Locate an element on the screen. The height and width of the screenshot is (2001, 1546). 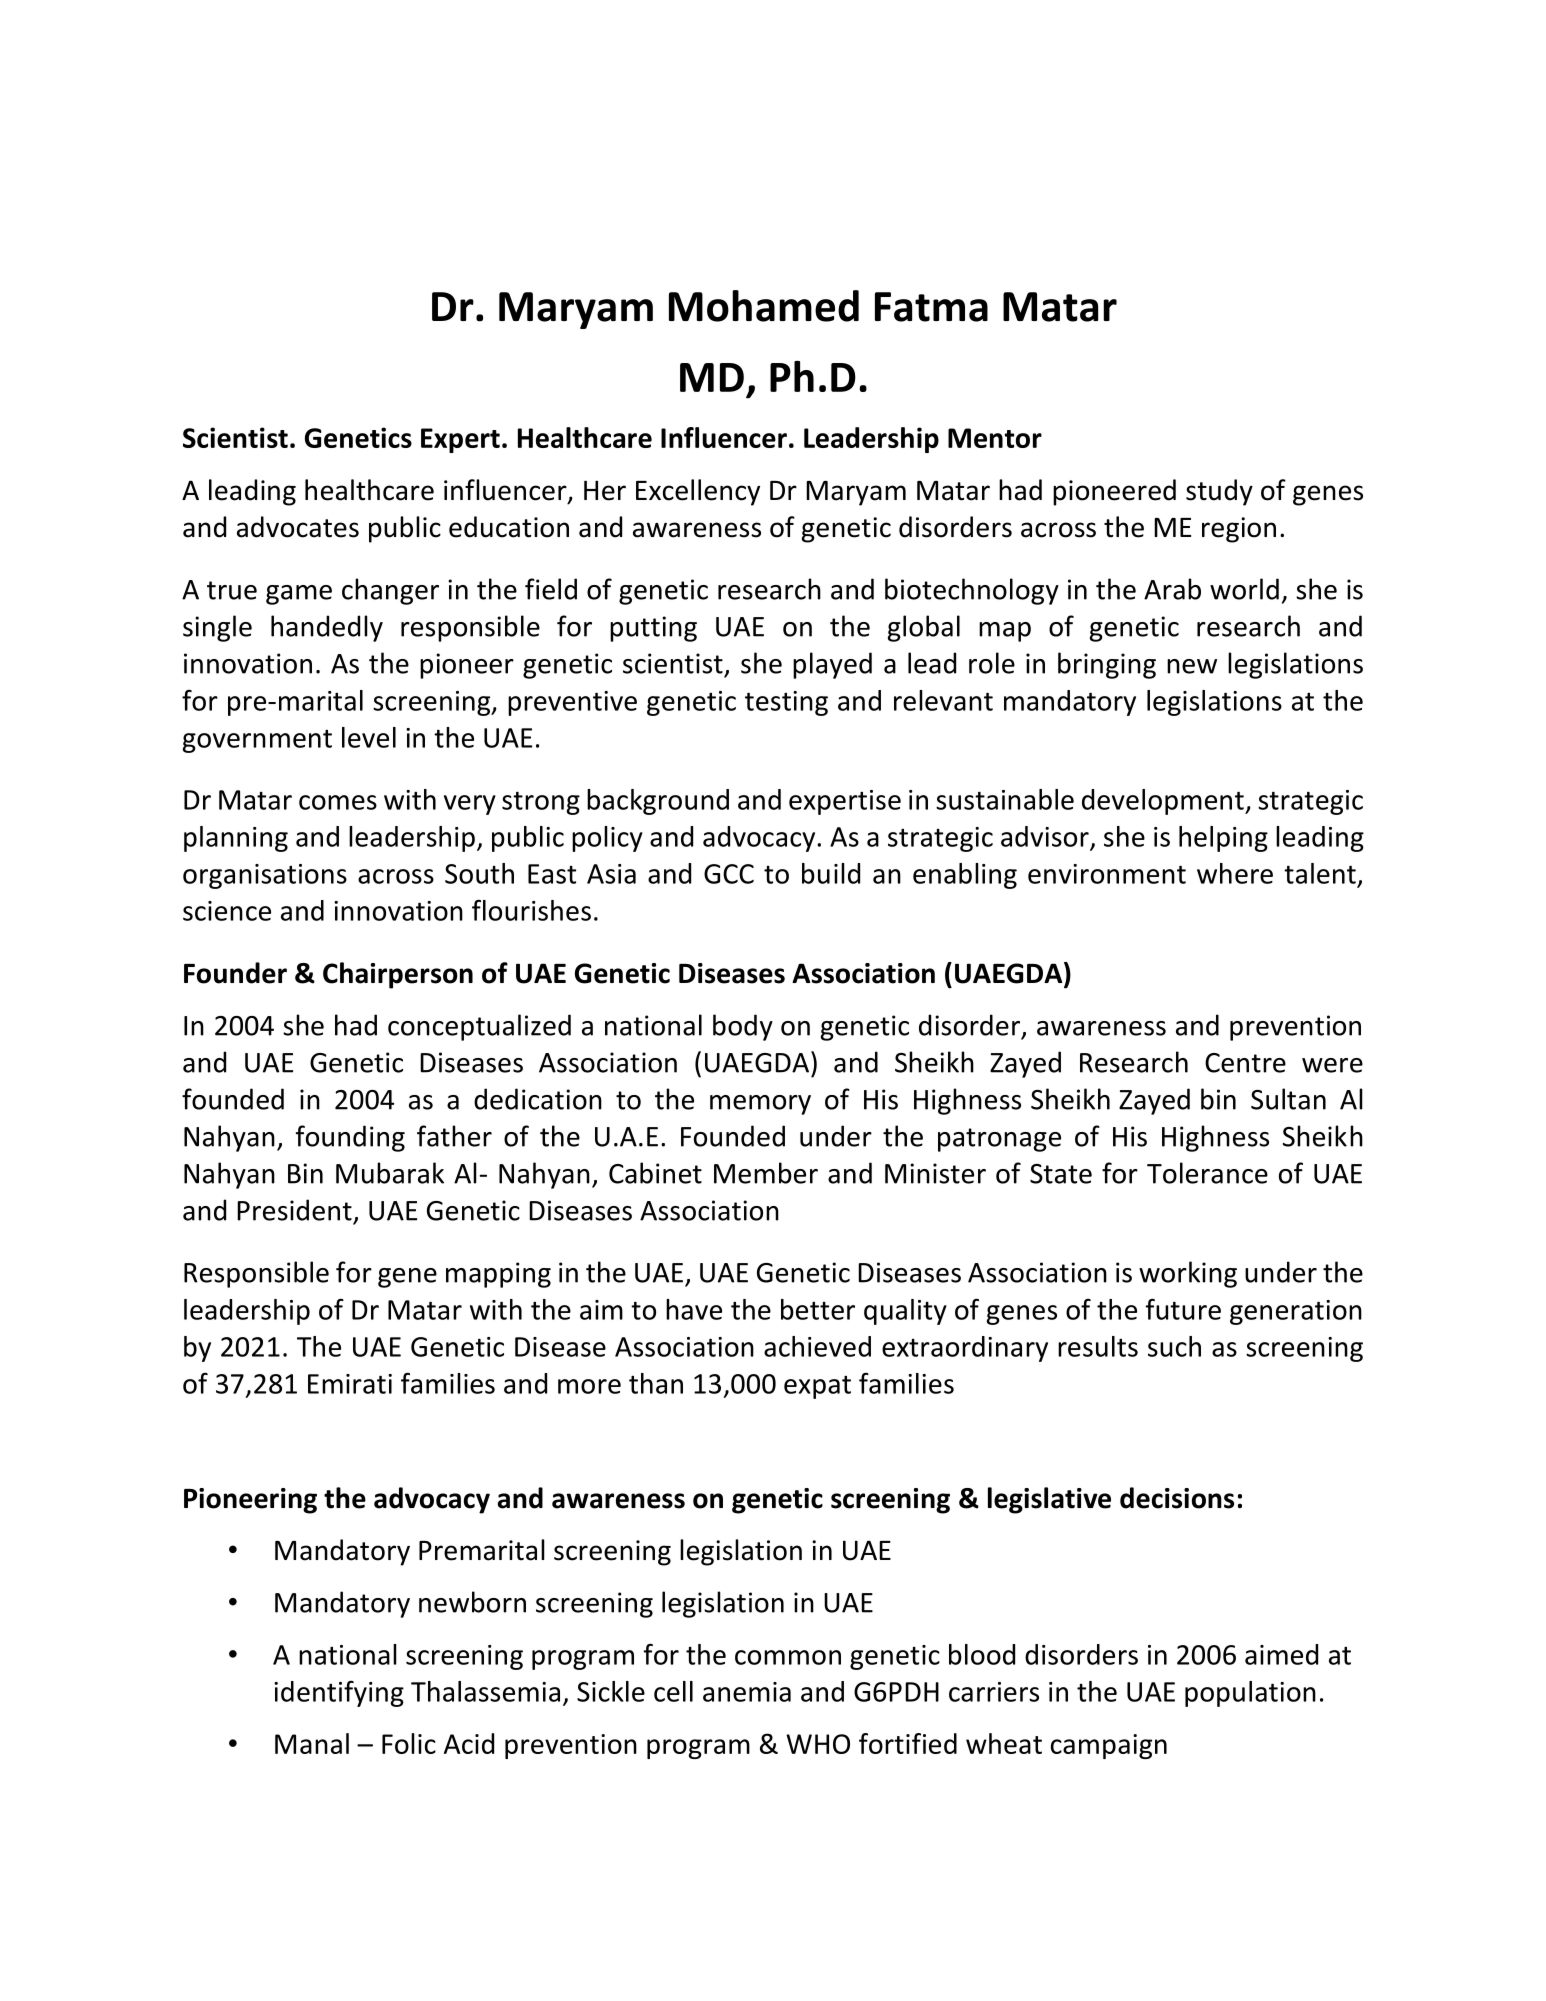
anemia is located at coordinates (747, 1692).
